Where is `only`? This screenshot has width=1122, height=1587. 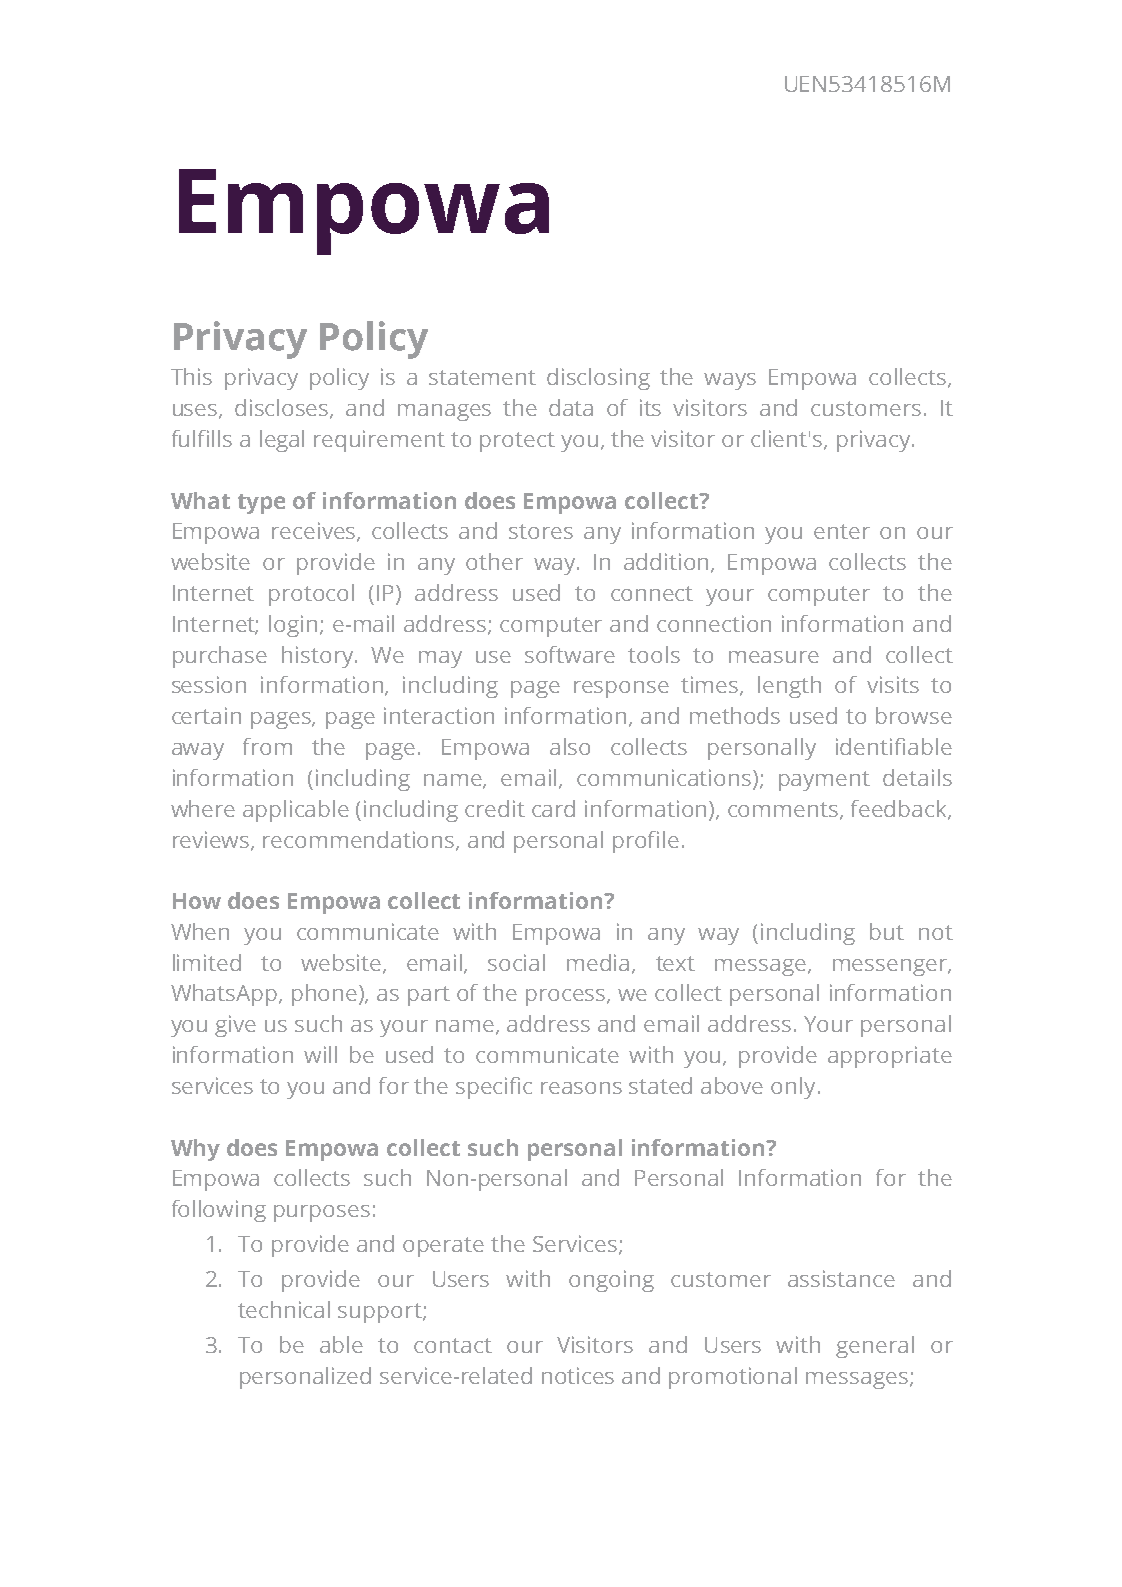 only is located at coordinates (793, 1088).
